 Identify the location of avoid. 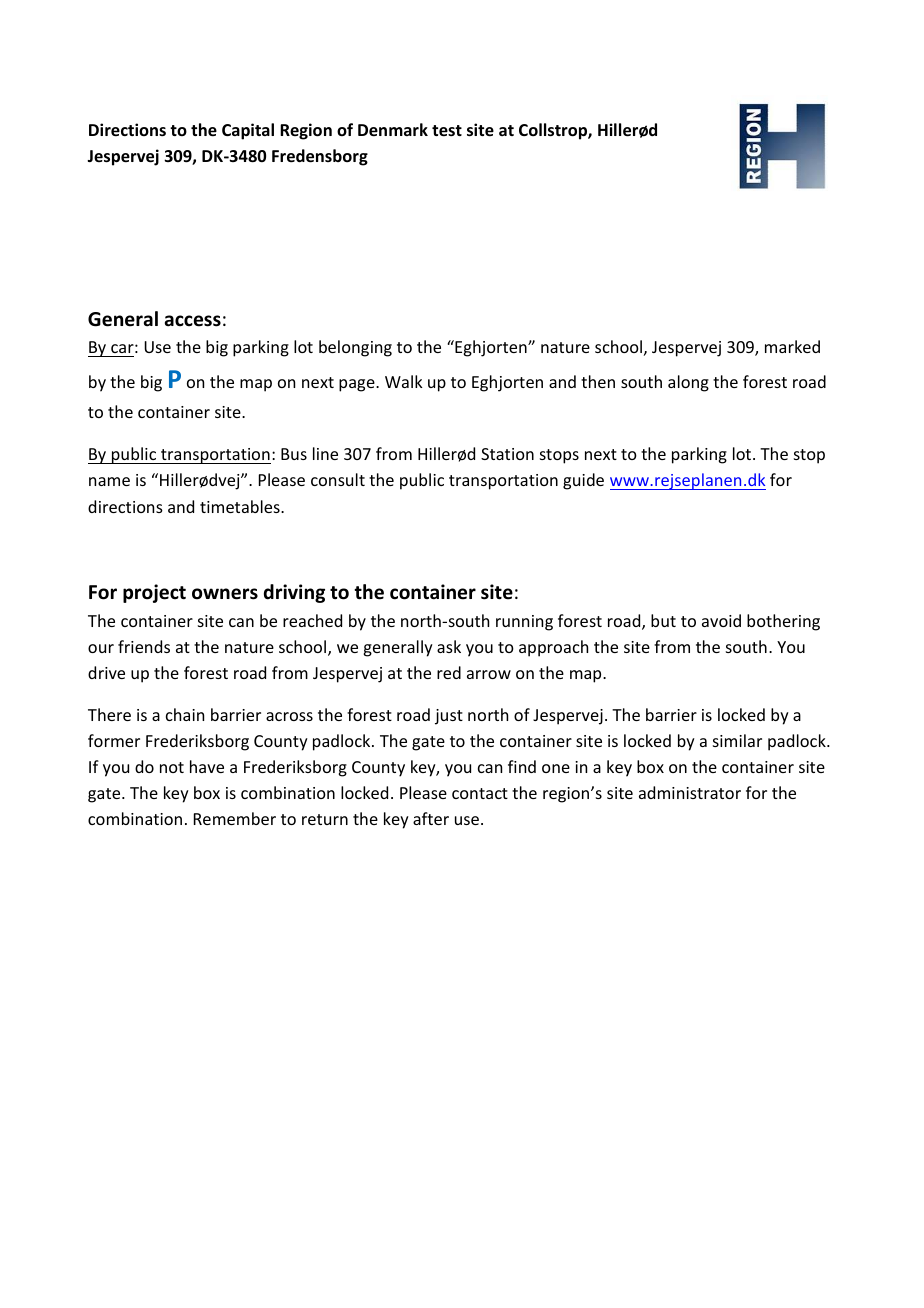
(721, 620).
